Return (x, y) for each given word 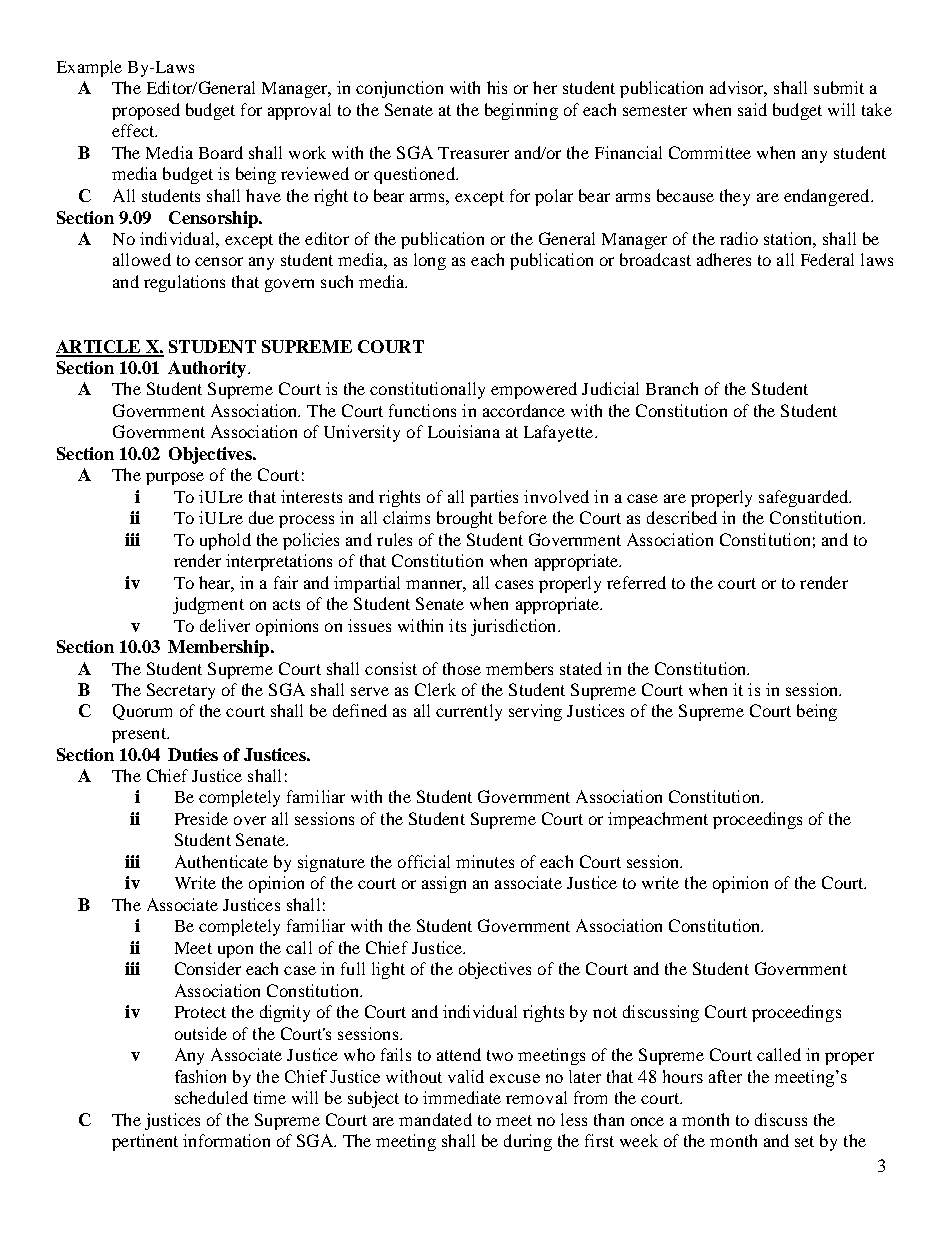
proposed (146, 111)
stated (581, 668)
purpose (175, 478)
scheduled (211, 1097)
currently (469, 712)
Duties (193, 754)
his (497, 87)
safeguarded (805, 498)
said (752, 109)
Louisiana (464, 431)
